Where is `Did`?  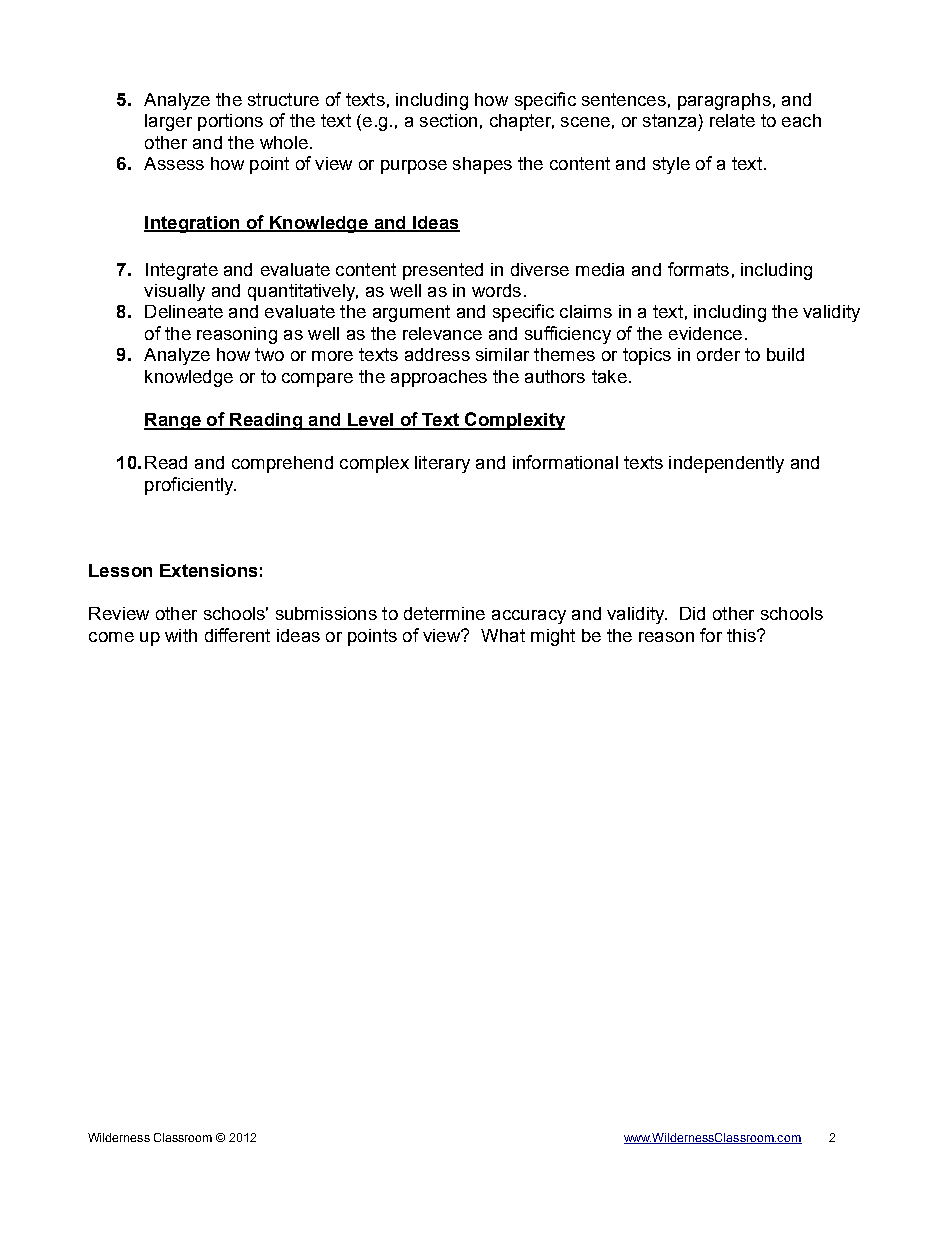 Did is located at coordinates (692, 613).
